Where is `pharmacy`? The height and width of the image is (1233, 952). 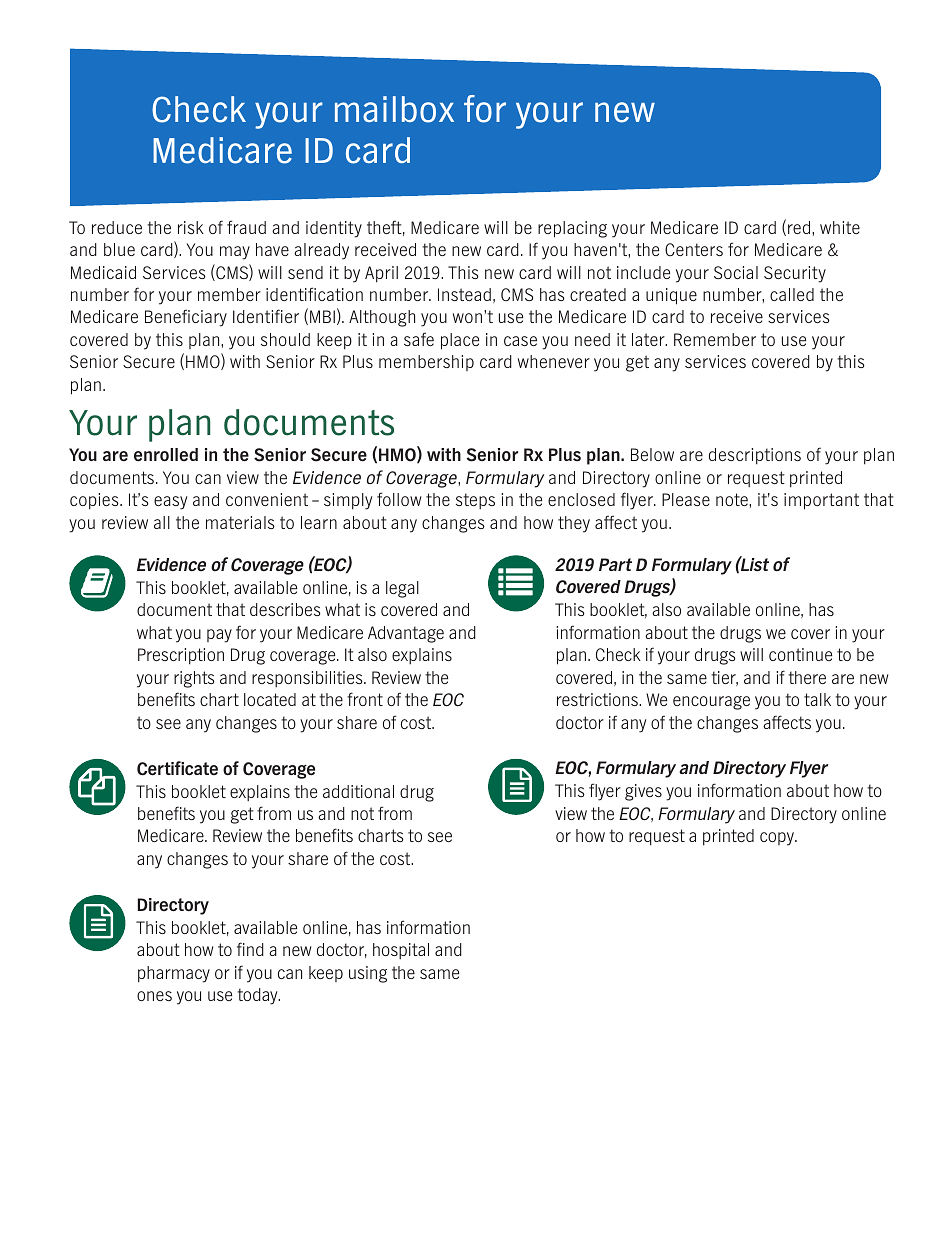
pharmacy is located at coordinates (174, 974).
